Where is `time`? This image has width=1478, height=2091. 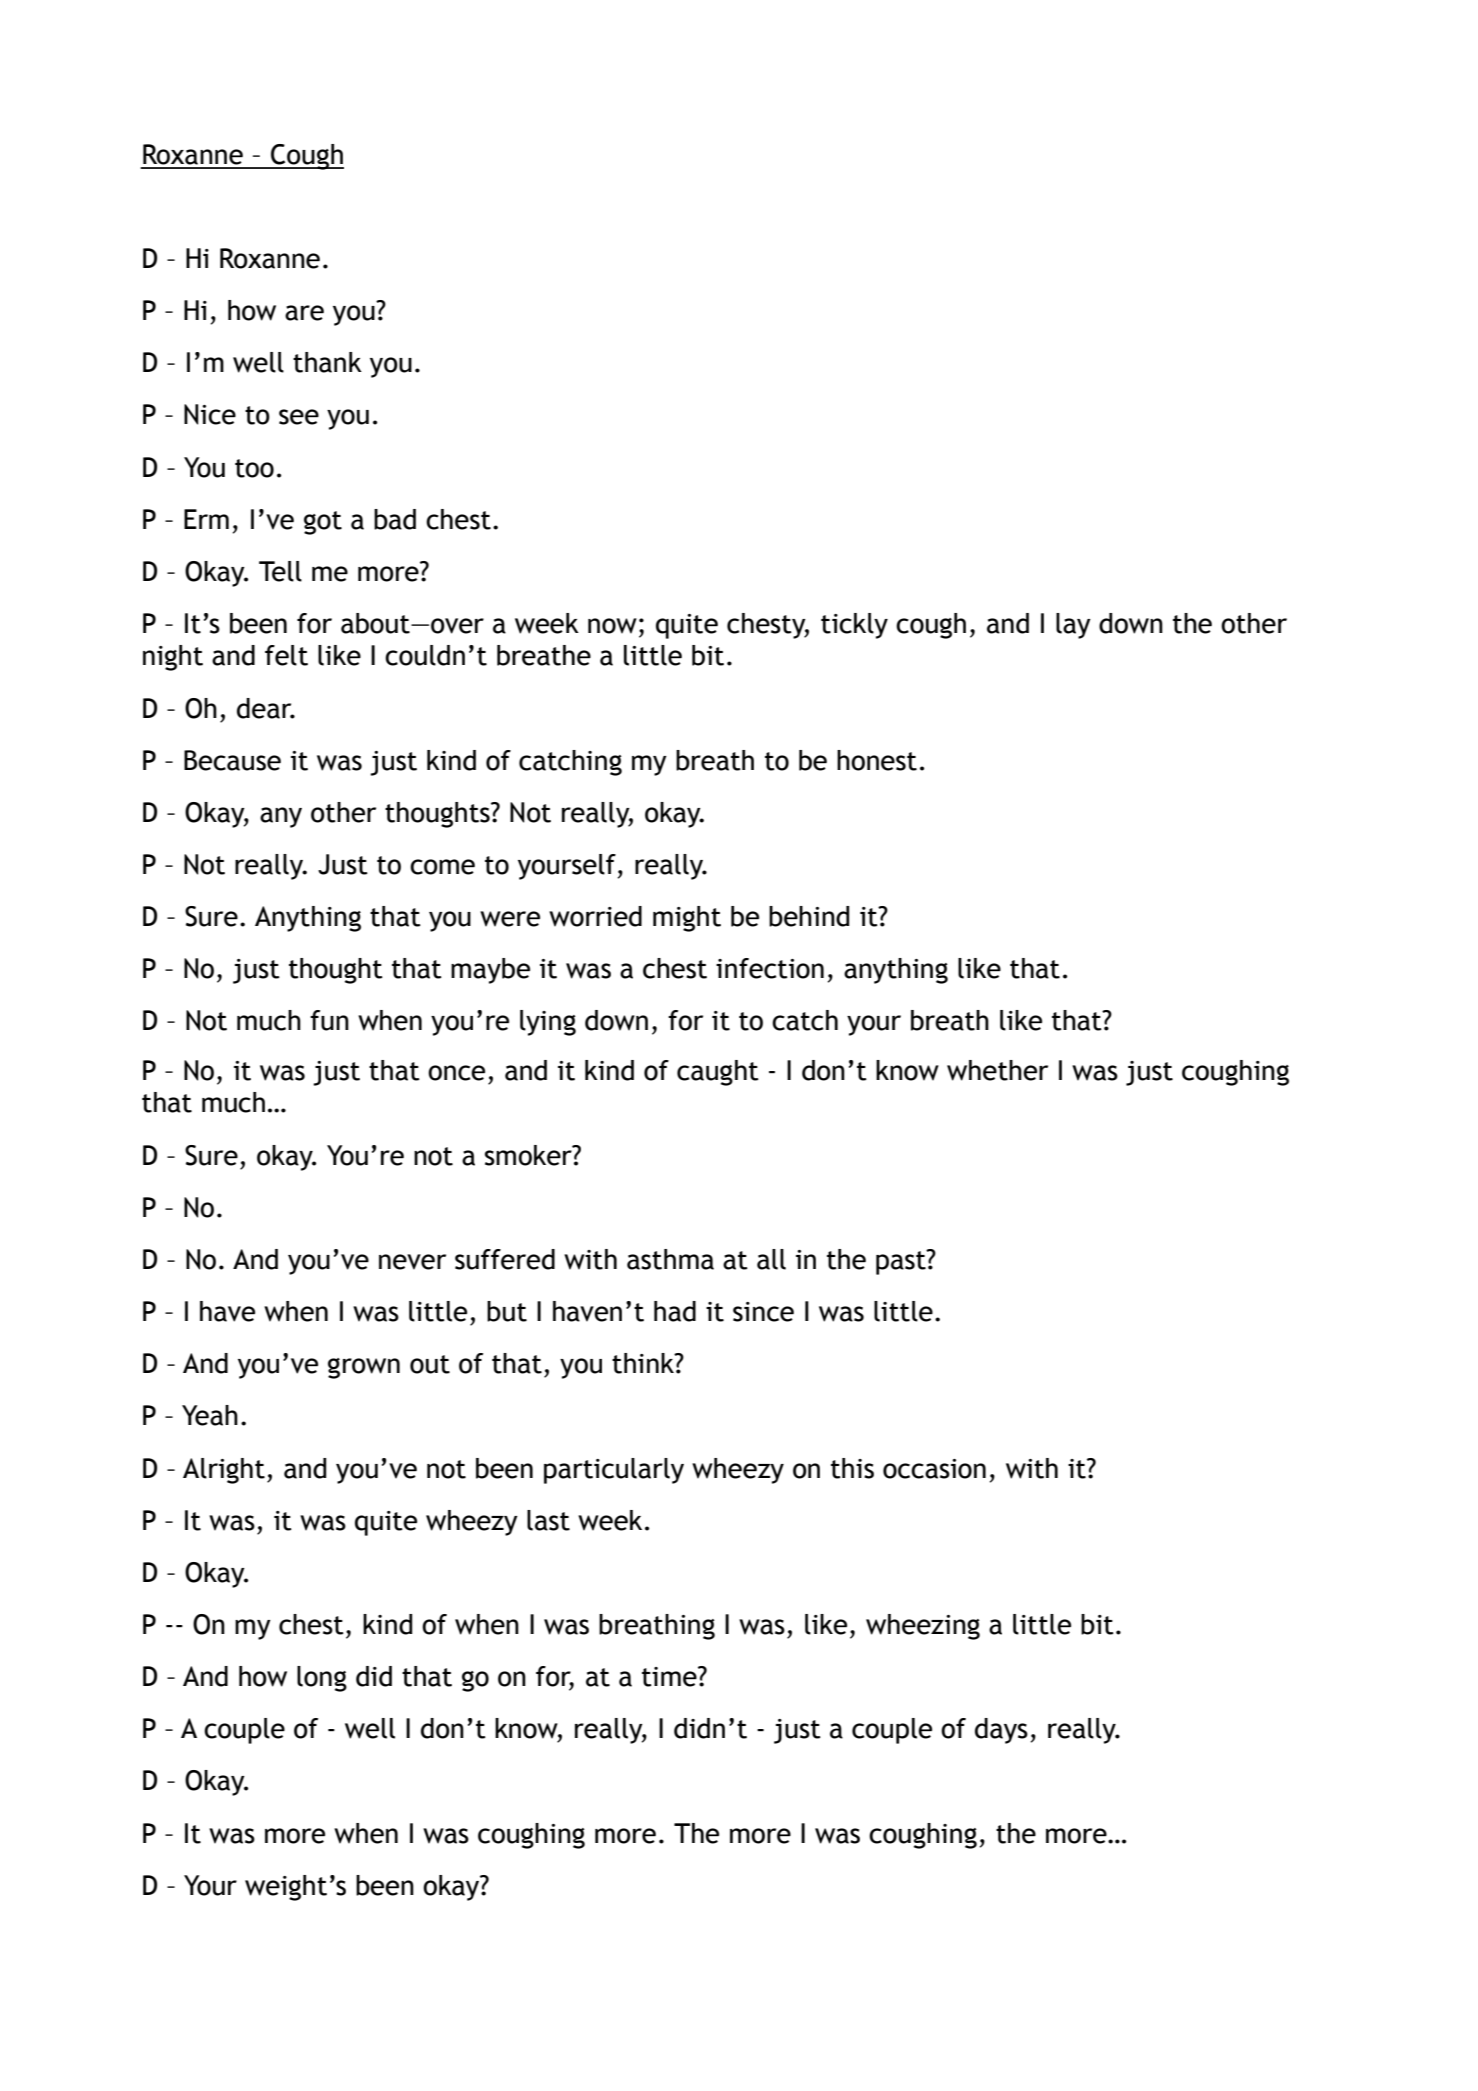 time is located at coordinates (670, 1676).
